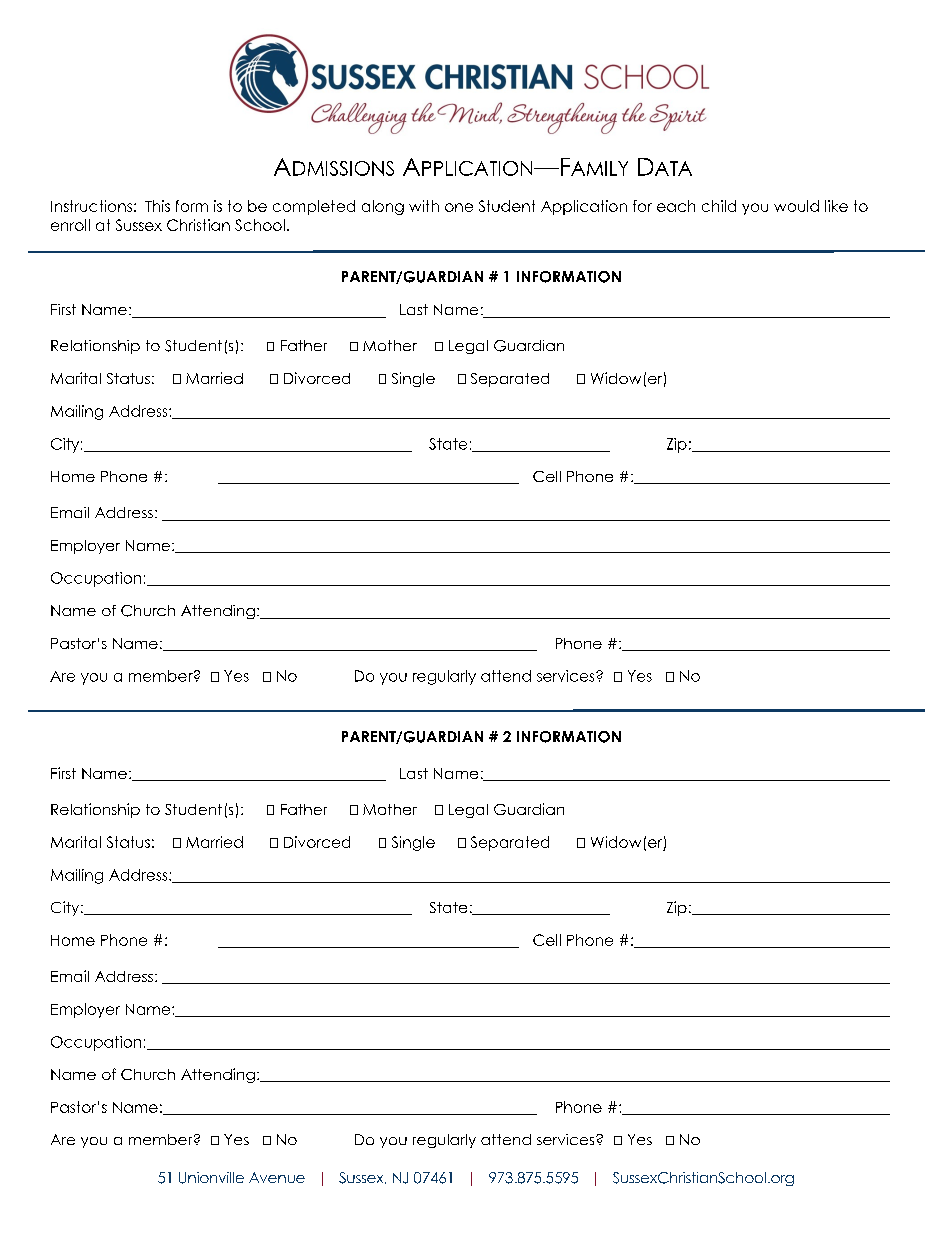 Image resolution: width=952 pixels, height=1233 pixels. What do you see at coordinates (424, 206) in the screenshot?
I see `with` at bounding box center [424, 206].
